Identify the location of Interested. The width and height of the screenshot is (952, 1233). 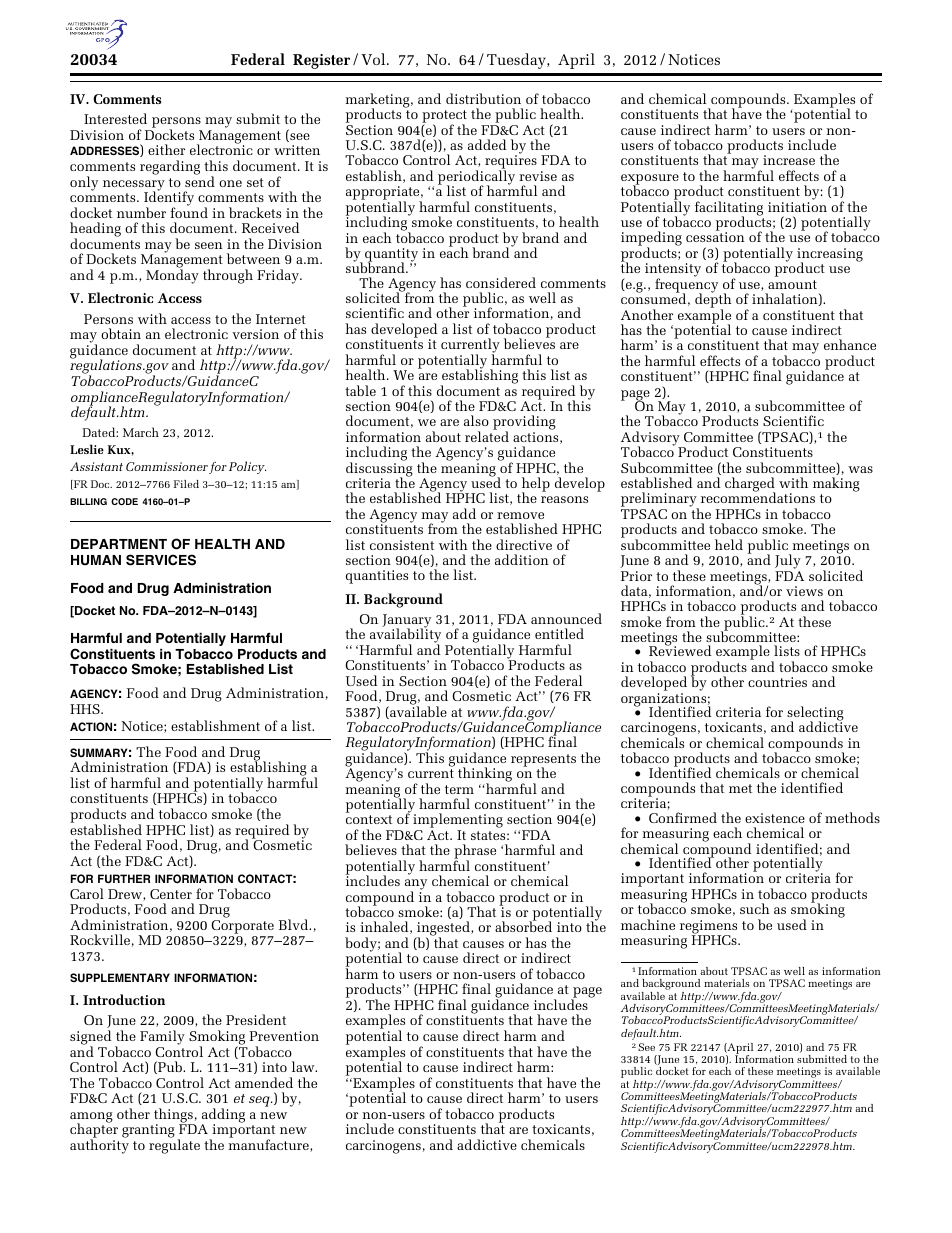
(115, 118).
